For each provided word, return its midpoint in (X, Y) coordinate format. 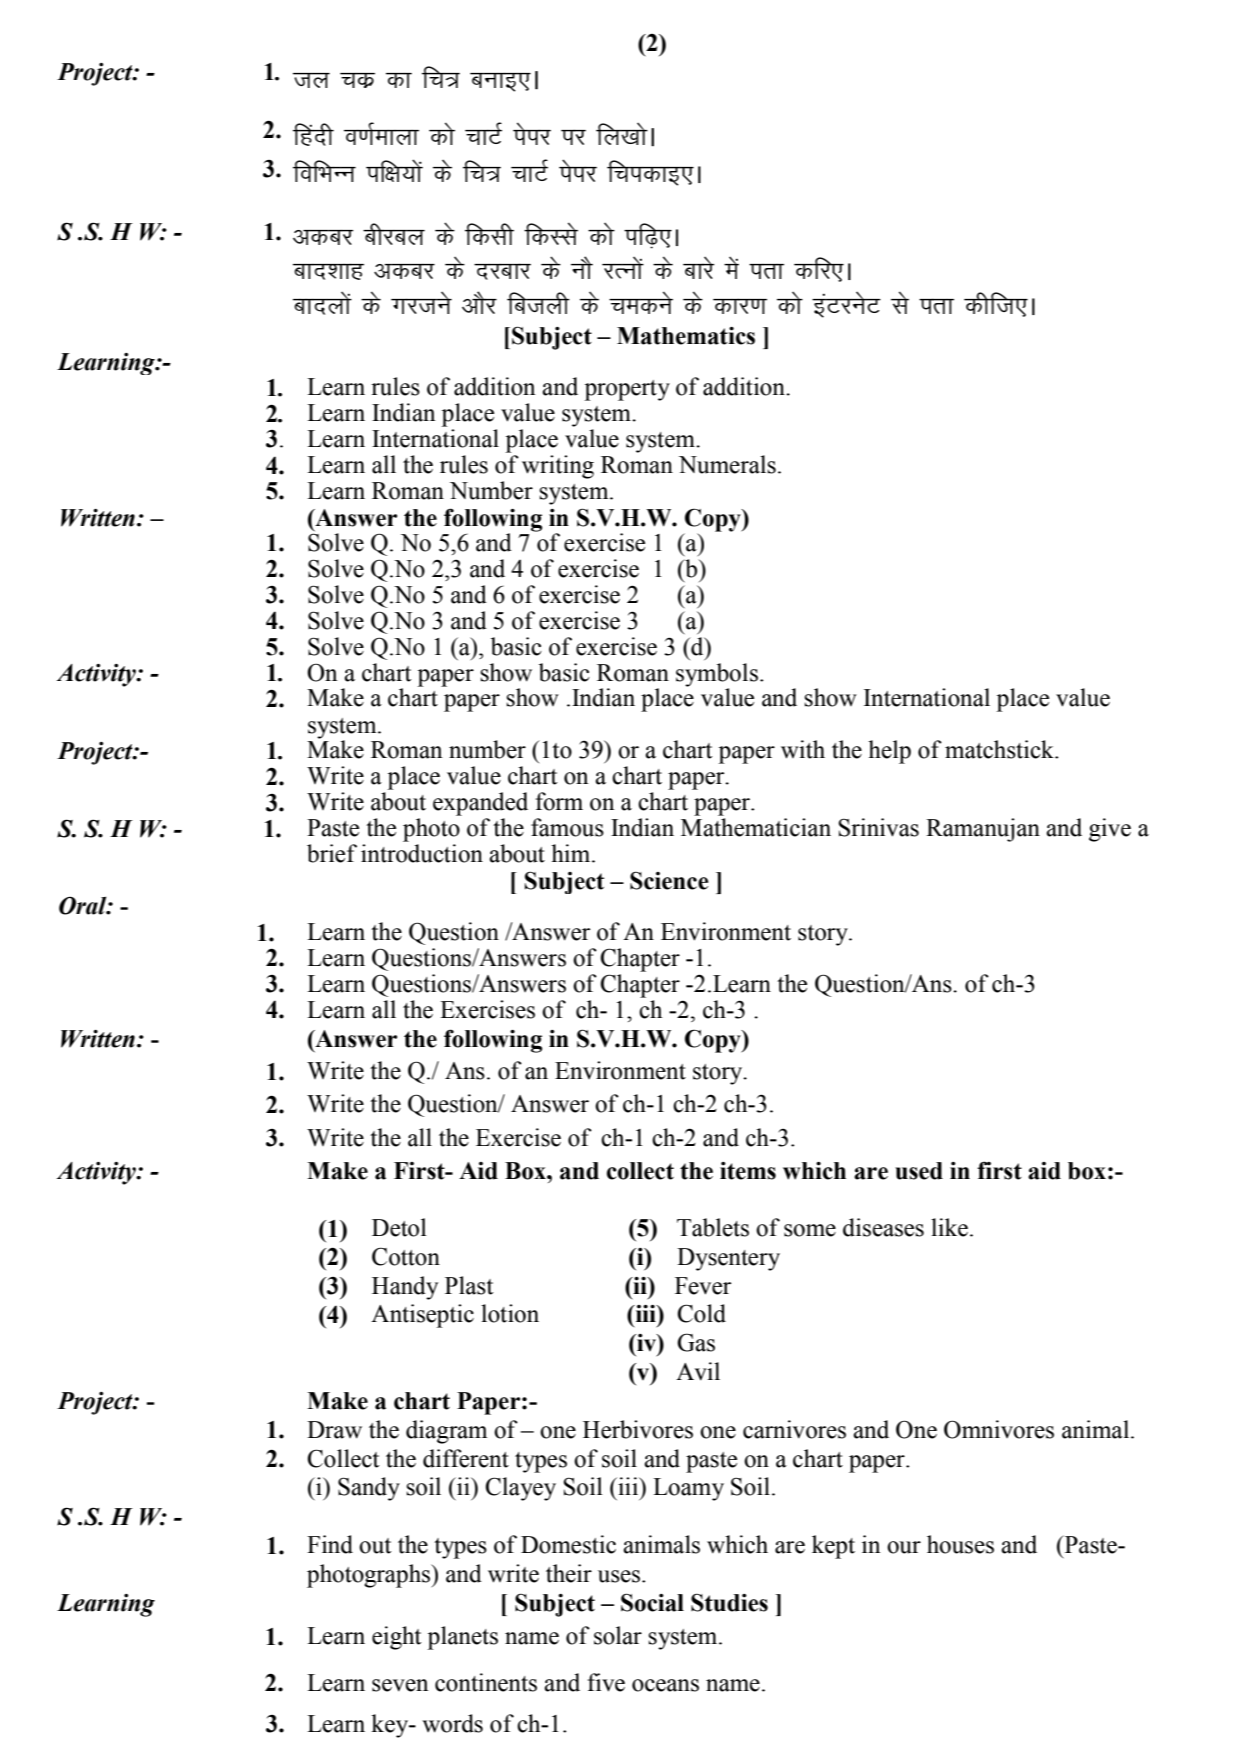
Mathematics (686, 336)
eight (397, 1638)
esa (731, 268)
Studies (729, 1602)
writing (558, 467)
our (904, 1547)
